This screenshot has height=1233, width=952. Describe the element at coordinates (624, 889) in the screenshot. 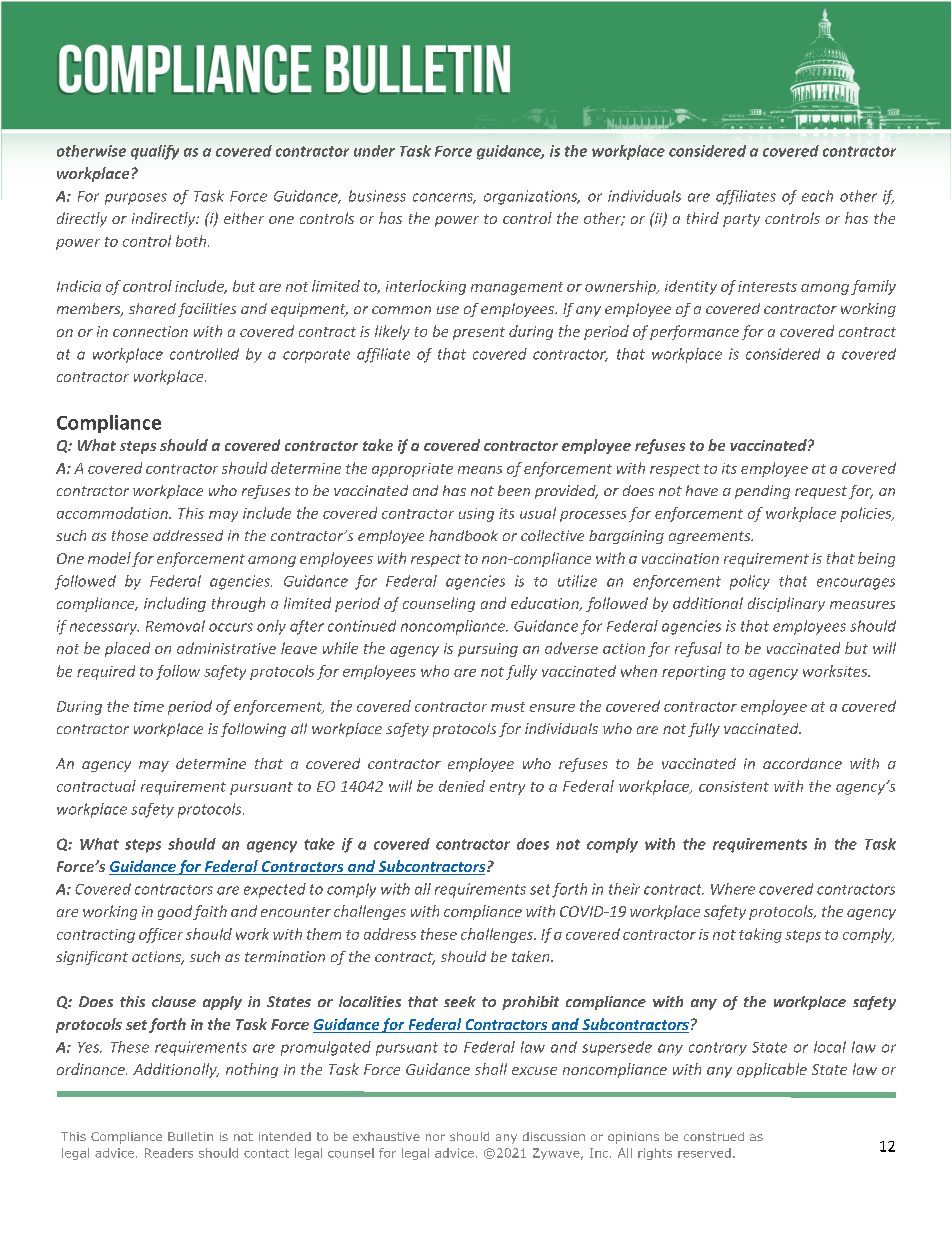

I see `their` at that location.
